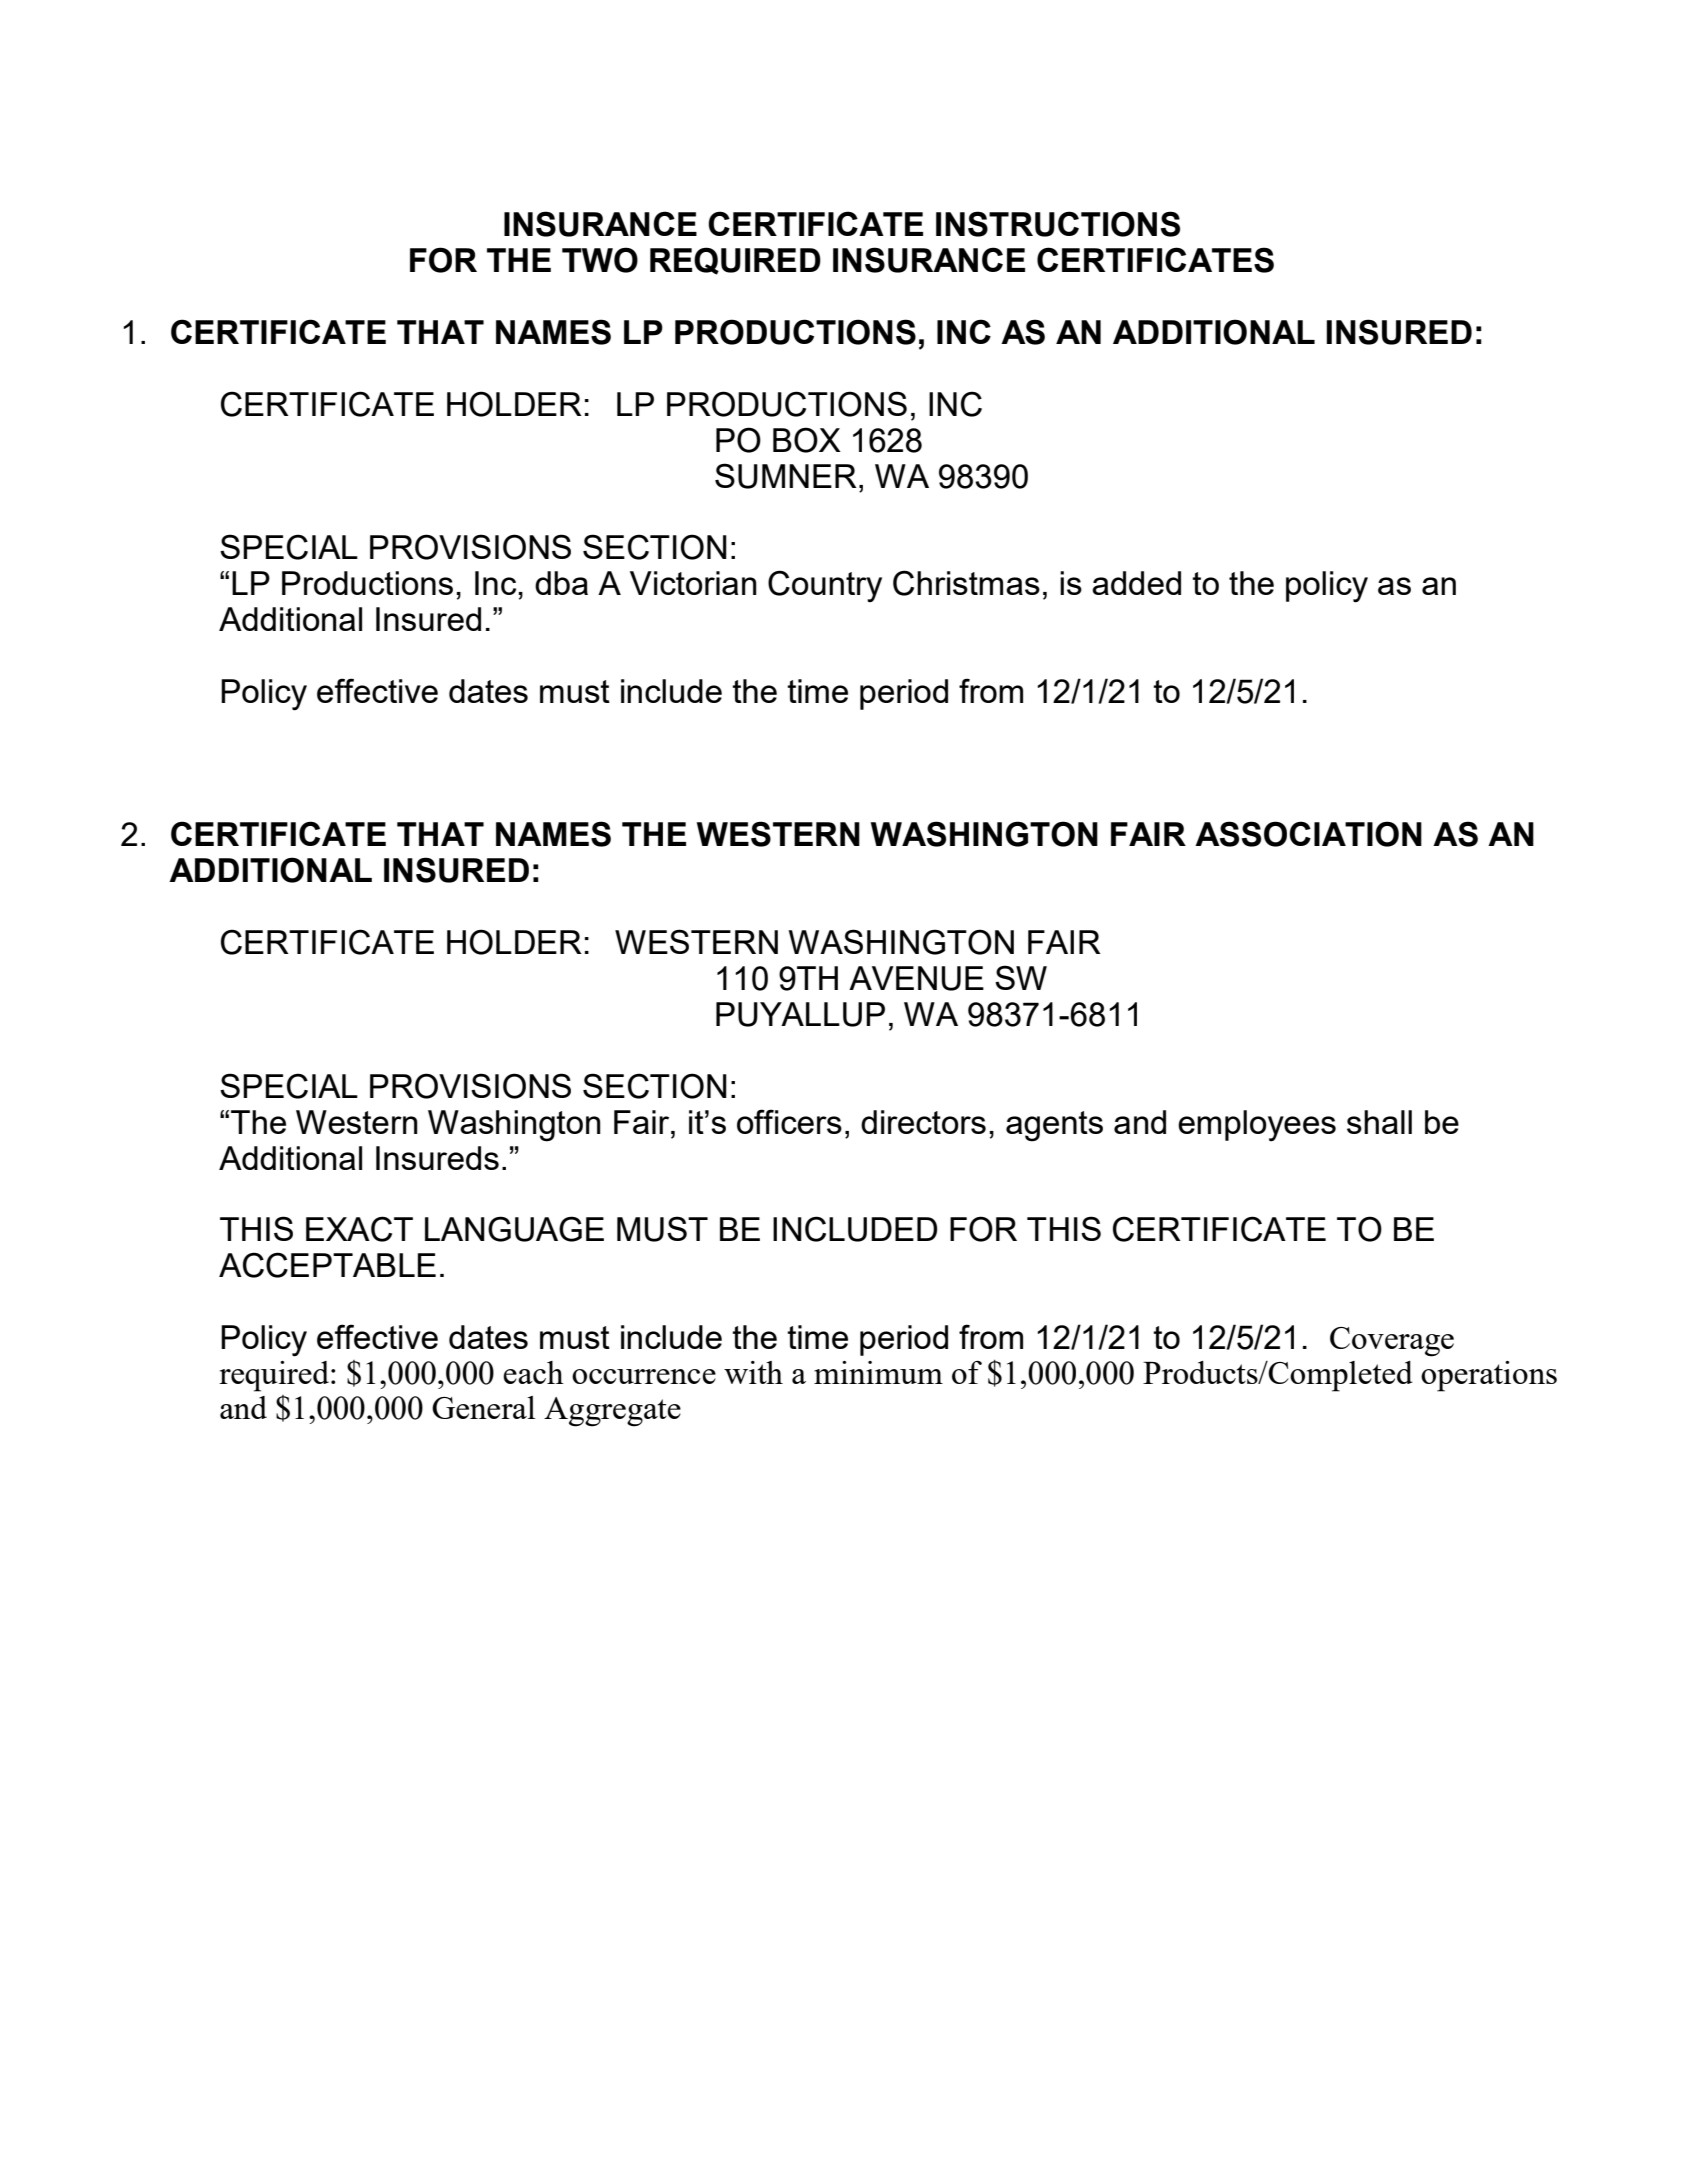  Describe the element at coordinates (807, 440) in the document. I see `BOX` at that location.
